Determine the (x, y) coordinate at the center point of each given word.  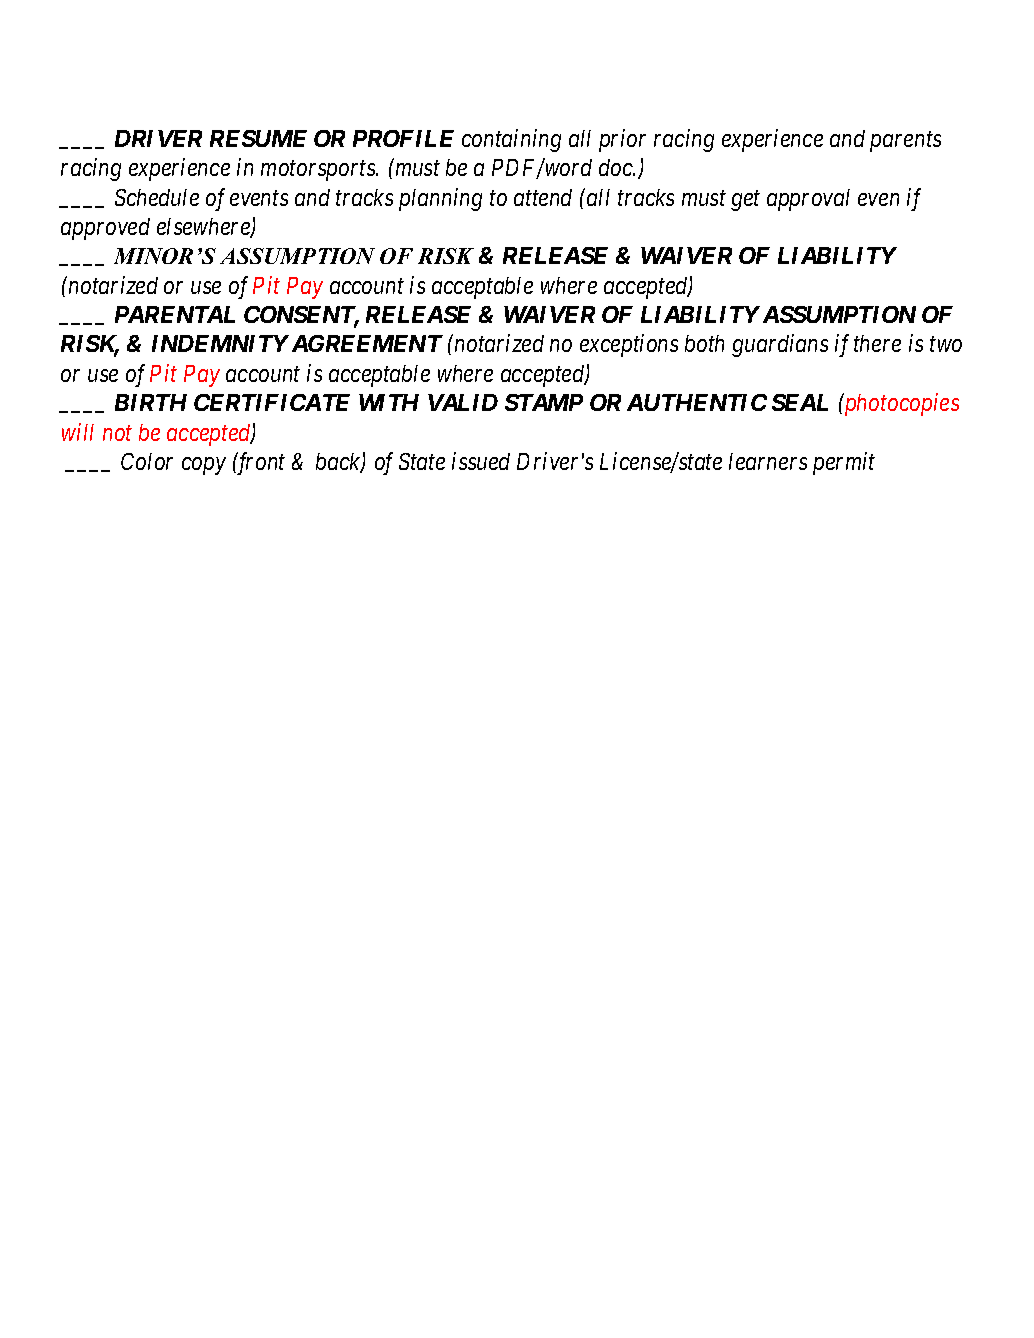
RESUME (258, 138)
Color (147, 461)
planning (440, 199)
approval (808, 200)
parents (905, 142)
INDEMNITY (220, 343)
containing (511, 140)
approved (105, 229)
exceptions (629, 346)
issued (481, 461)
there (877, 343)
